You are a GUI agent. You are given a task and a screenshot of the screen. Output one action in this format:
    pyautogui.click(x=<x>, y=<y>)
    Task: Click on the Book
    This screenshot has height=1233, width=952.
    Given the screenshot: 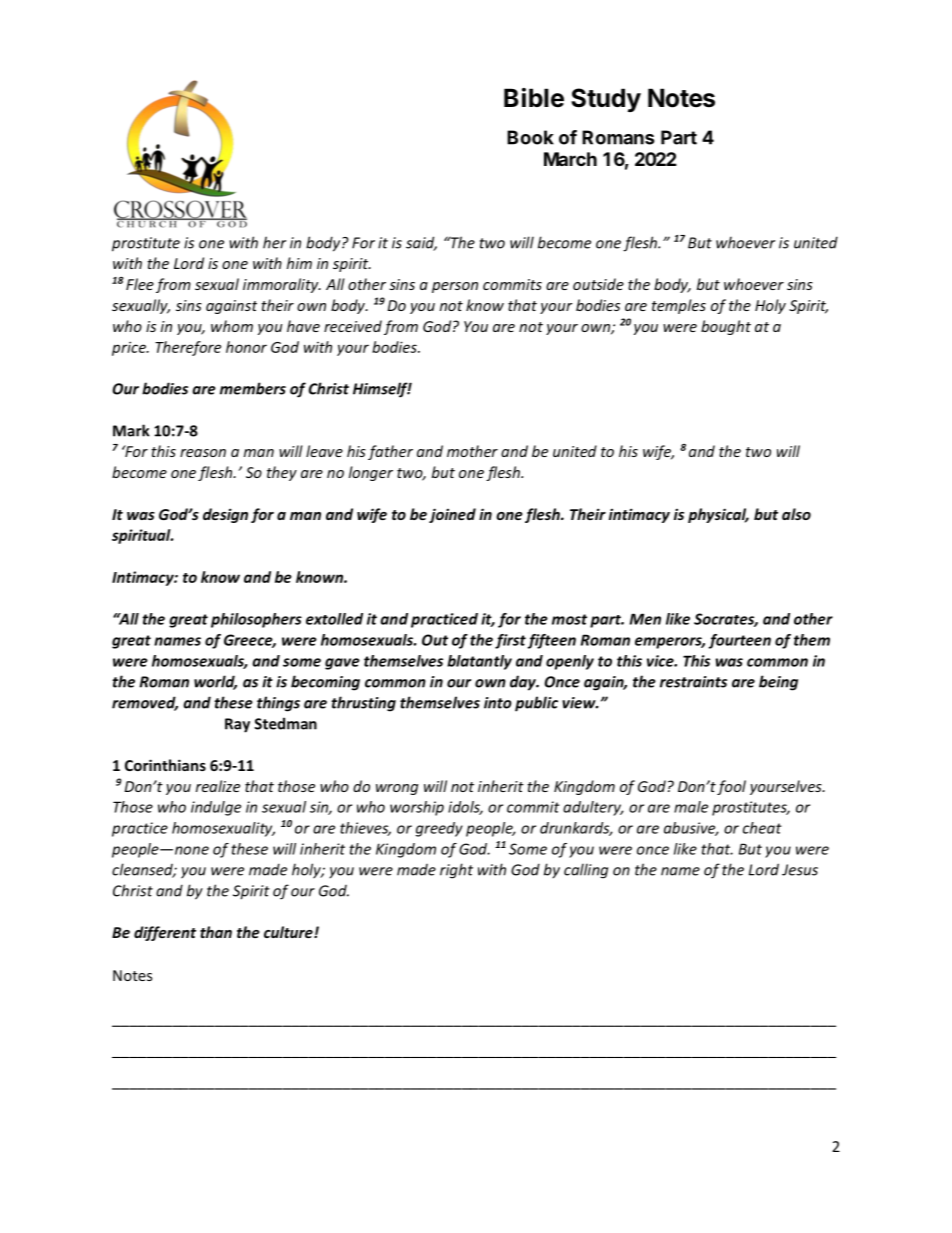 What is the action you would take?
    pyautogui.click(x=530, y=137)
